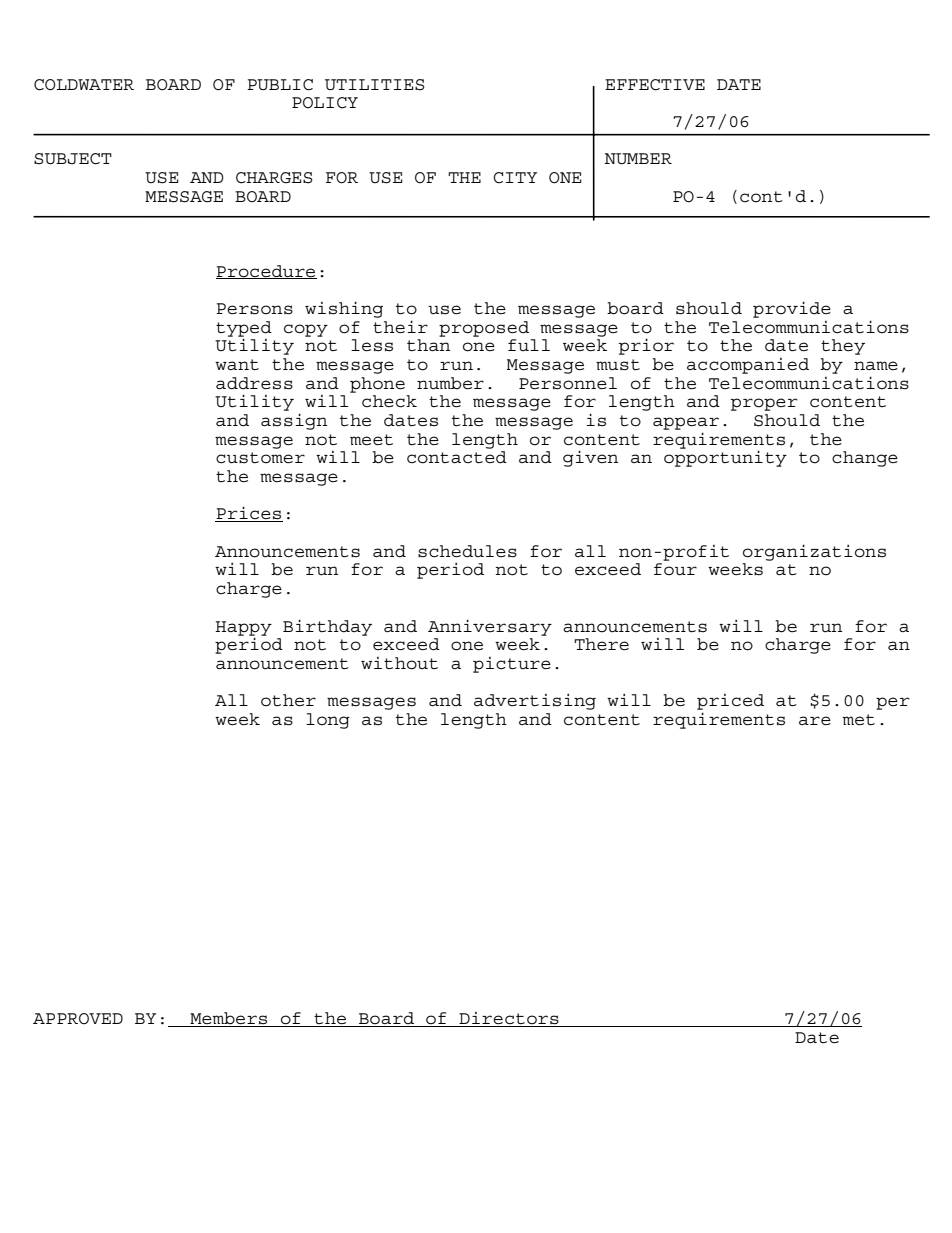  What do you see at coordinates (535, 701) in the screenshot?
I see `advertising` at bounding box center [535, 701].
